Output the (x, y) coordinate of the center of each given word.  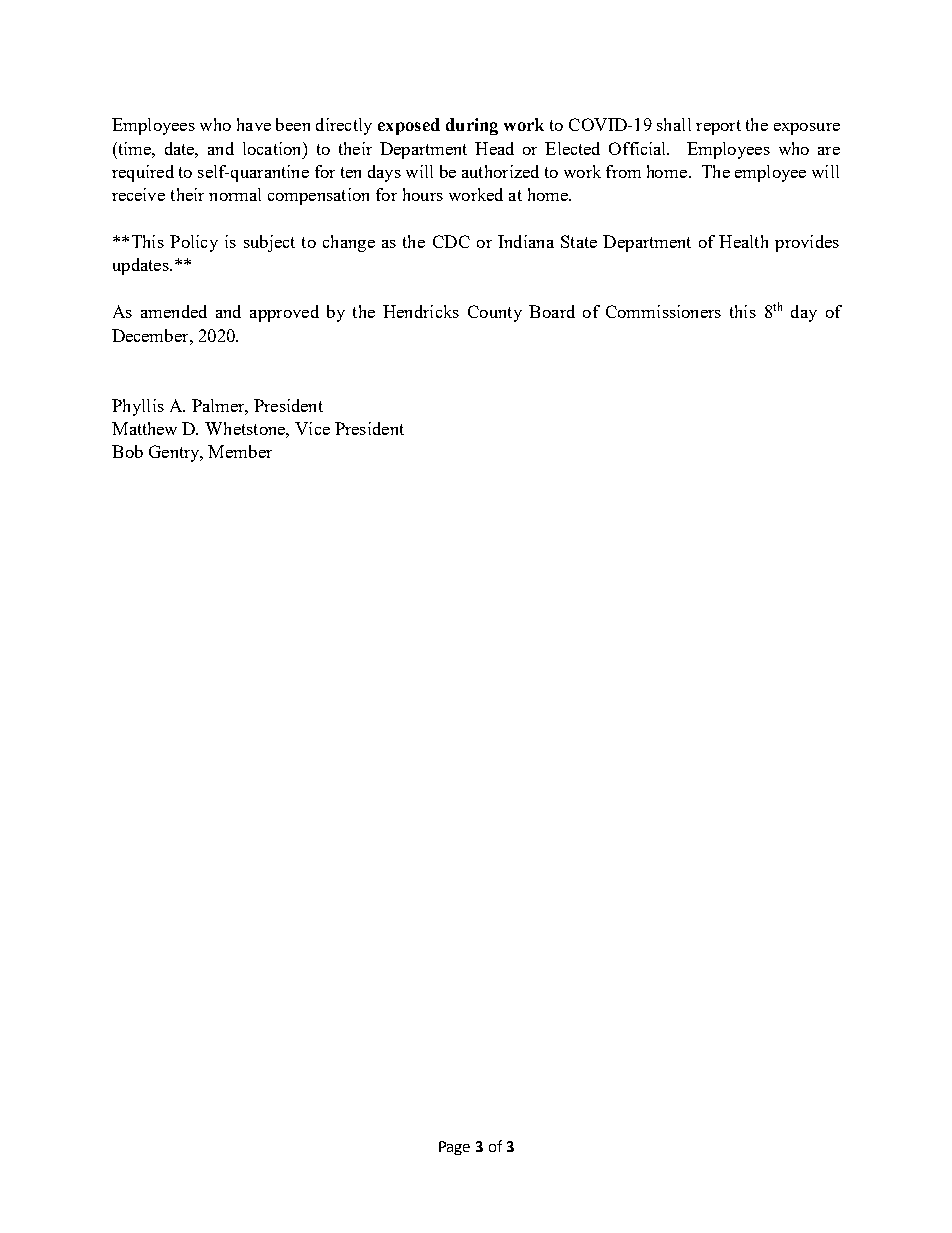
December (151, 335)
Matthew (144, 428)
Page (454, 1148)
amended (174, 311)
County (495, 313)
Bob (127, 451)
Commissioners (663, 311)
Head (494, 148)
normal (235, 194)
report (718, 127)
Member (240, 451)
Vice (312, 428)
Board (552, 311)
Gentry (175, 453)
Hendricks (421, 311)
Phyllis (138, 407)
